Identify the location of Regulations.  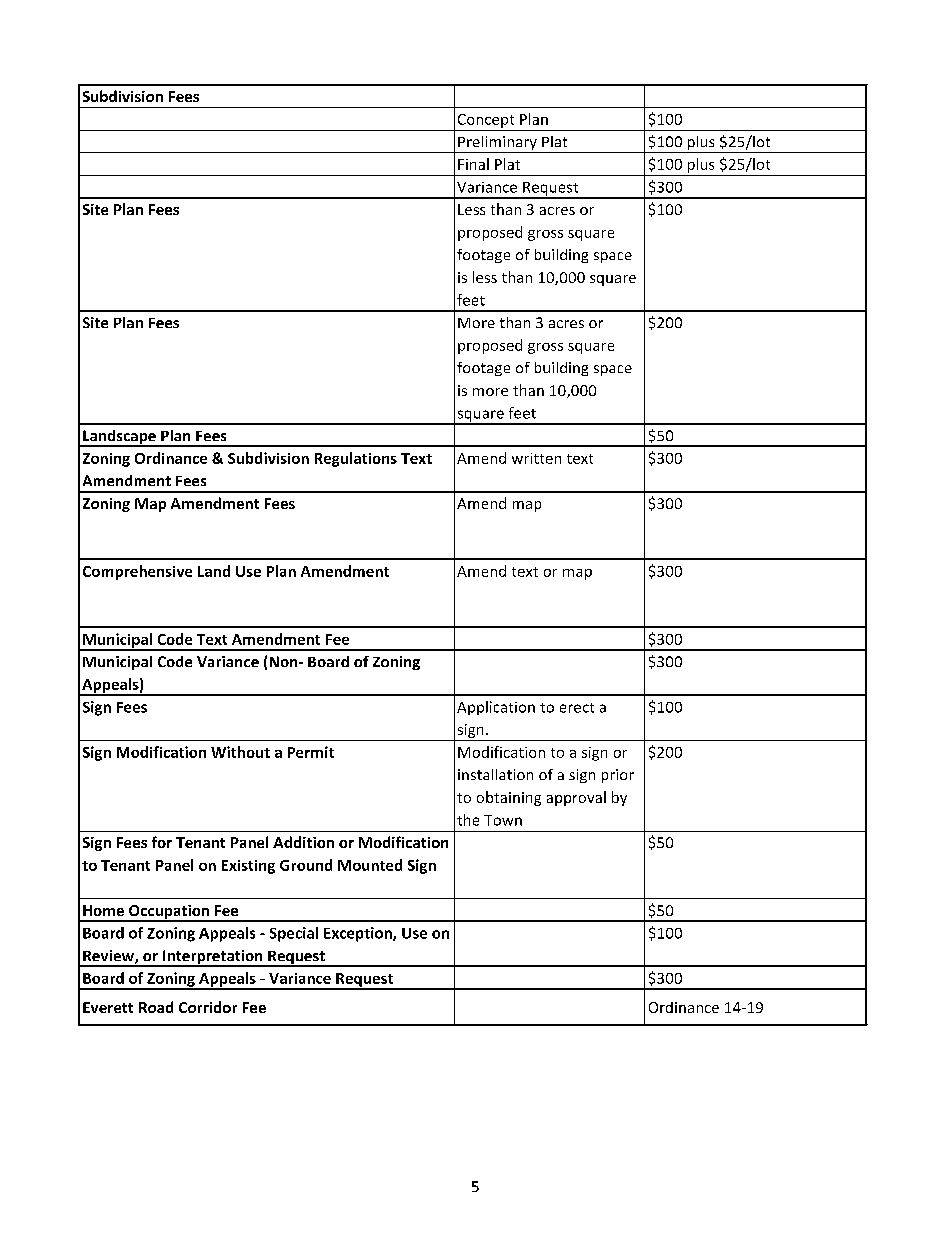
(356, 459).
